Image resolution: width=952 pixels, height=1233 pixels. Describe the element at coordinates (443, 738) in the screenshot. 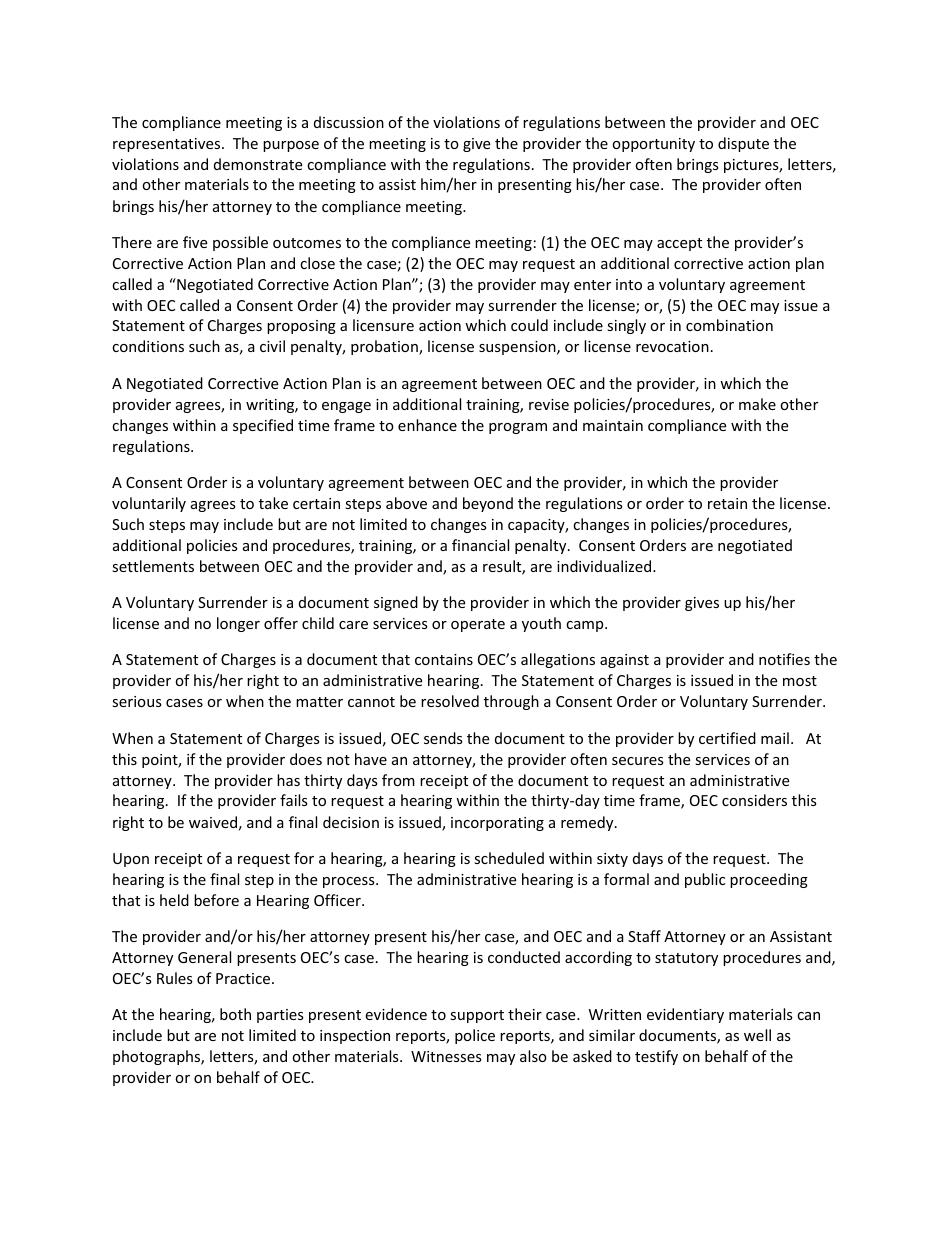

I see `sends` at that location.
